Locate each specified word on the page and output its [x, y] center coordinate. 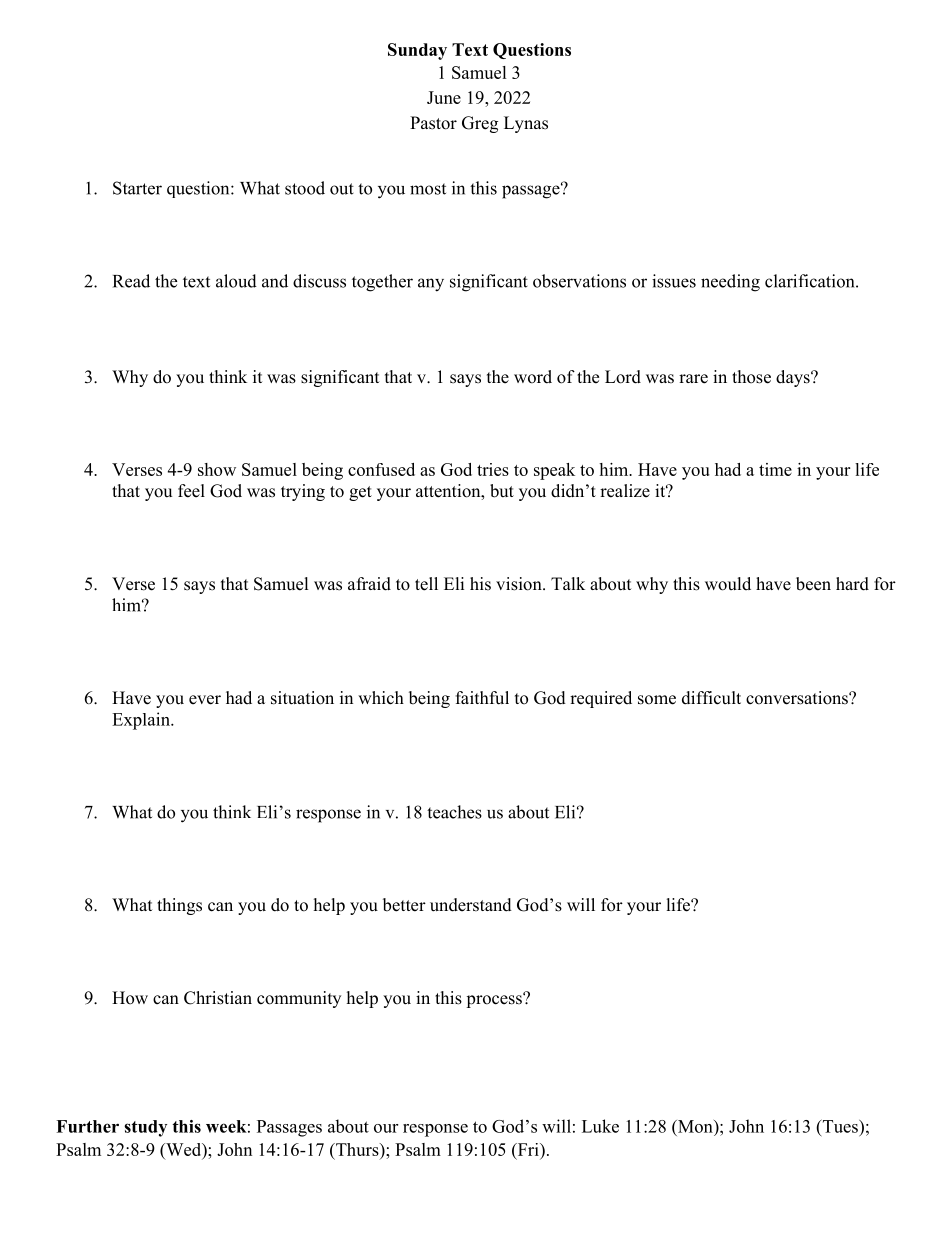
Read [131, 281]
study [145, 1128]
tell [426, 584]
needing [730, 283]
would [728, 584]
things [179, 906]
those [751, 377]
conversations [798, 698]
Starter [137, 188]
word [533, 377]
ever [205, 700]
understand [471, 905]
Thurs [357, 1149]
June [444, 97]
